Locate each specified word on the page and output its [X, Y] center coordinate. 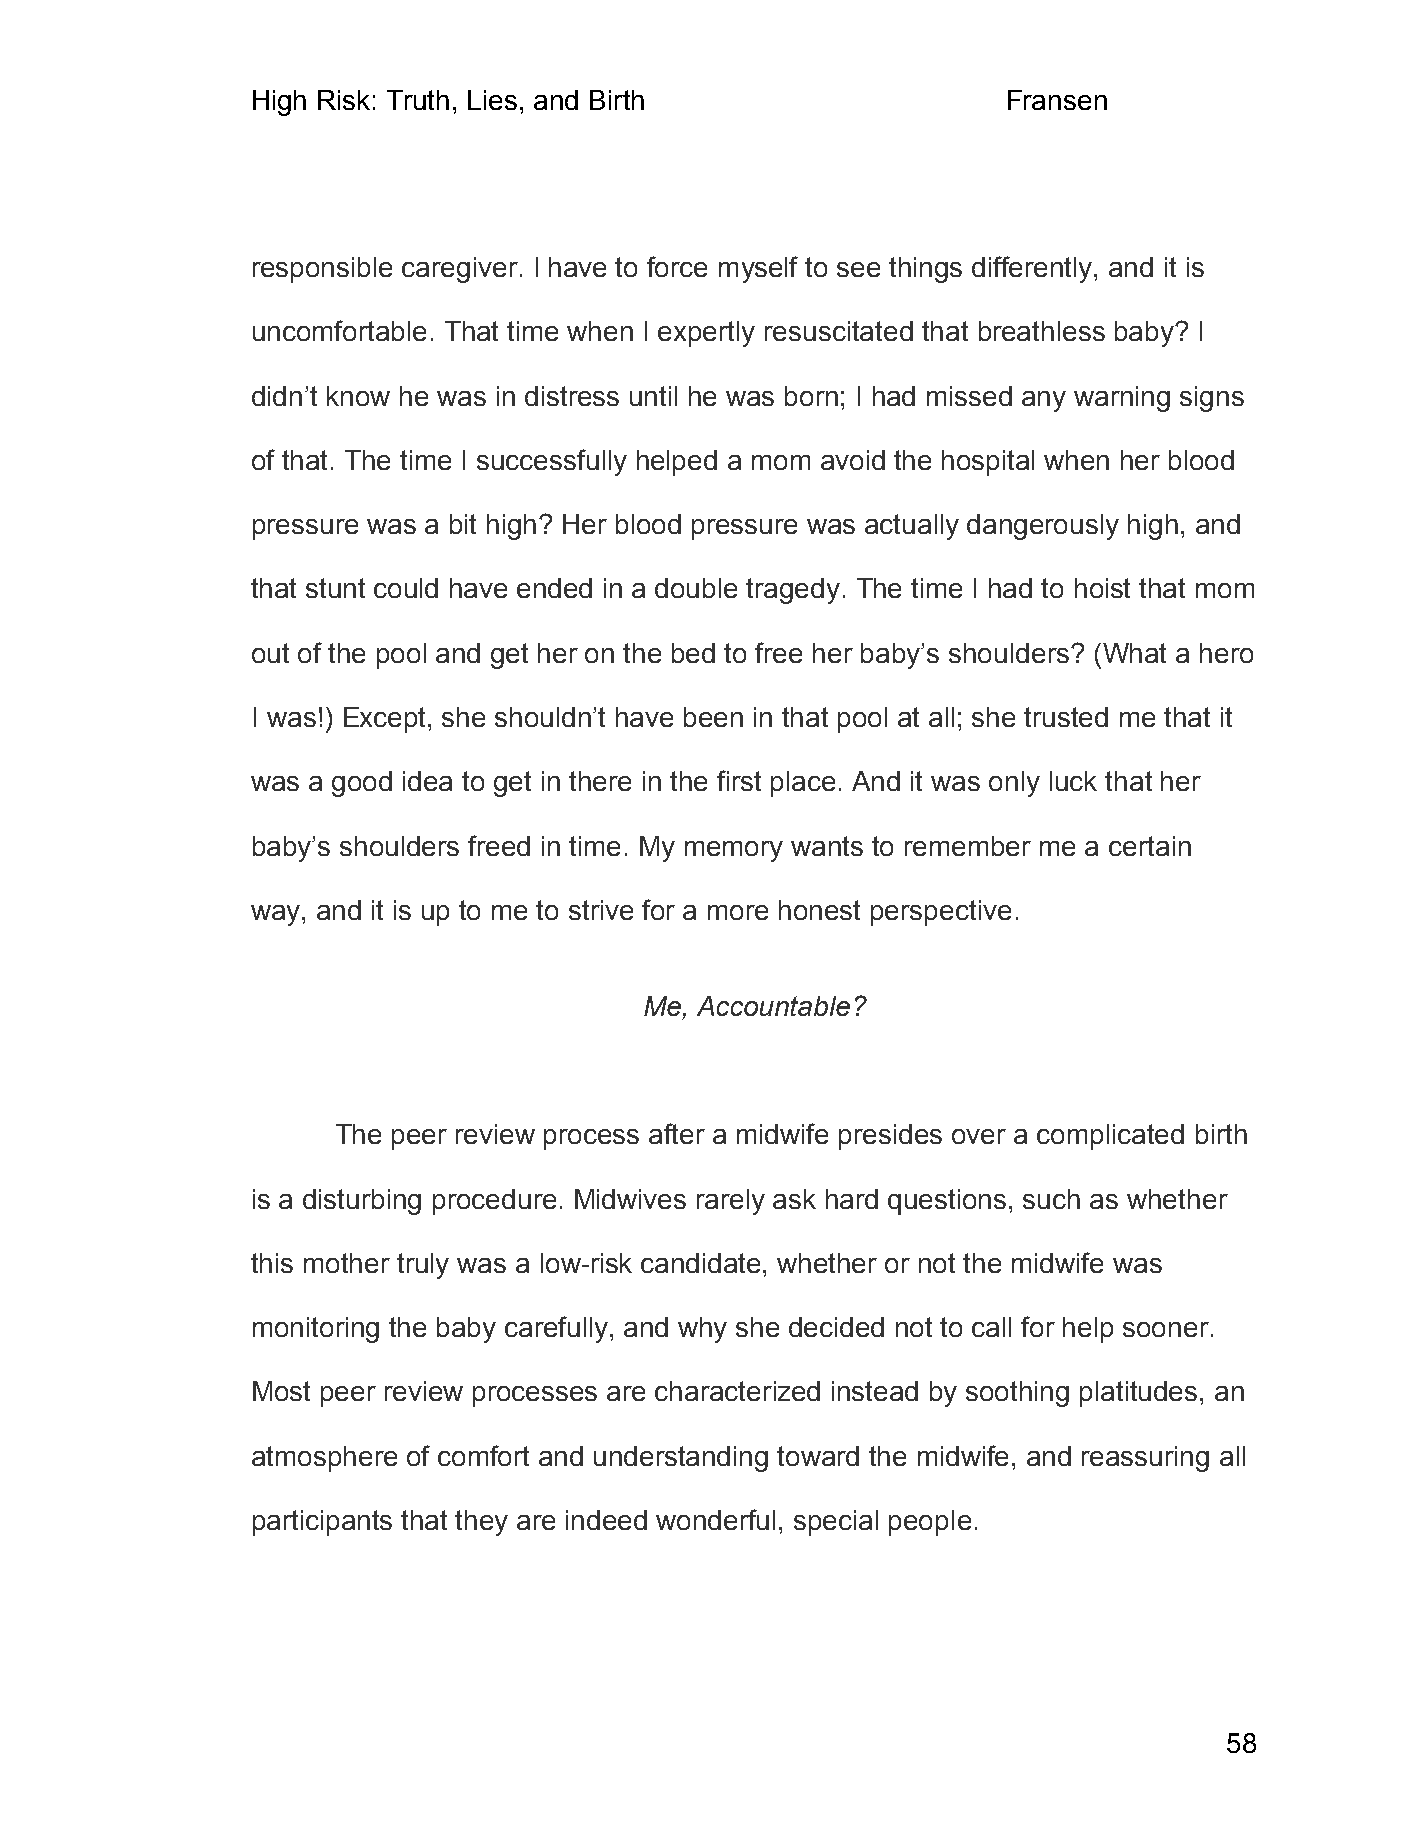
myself [758, 269]
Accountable [773, 1006]
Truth [418, 100]
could [406, 588]
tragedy [793, 591]
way [277, 915]
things [925, 270]
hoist [1102, 588]
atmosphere [324, 1459]
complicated [1110, 1137]
